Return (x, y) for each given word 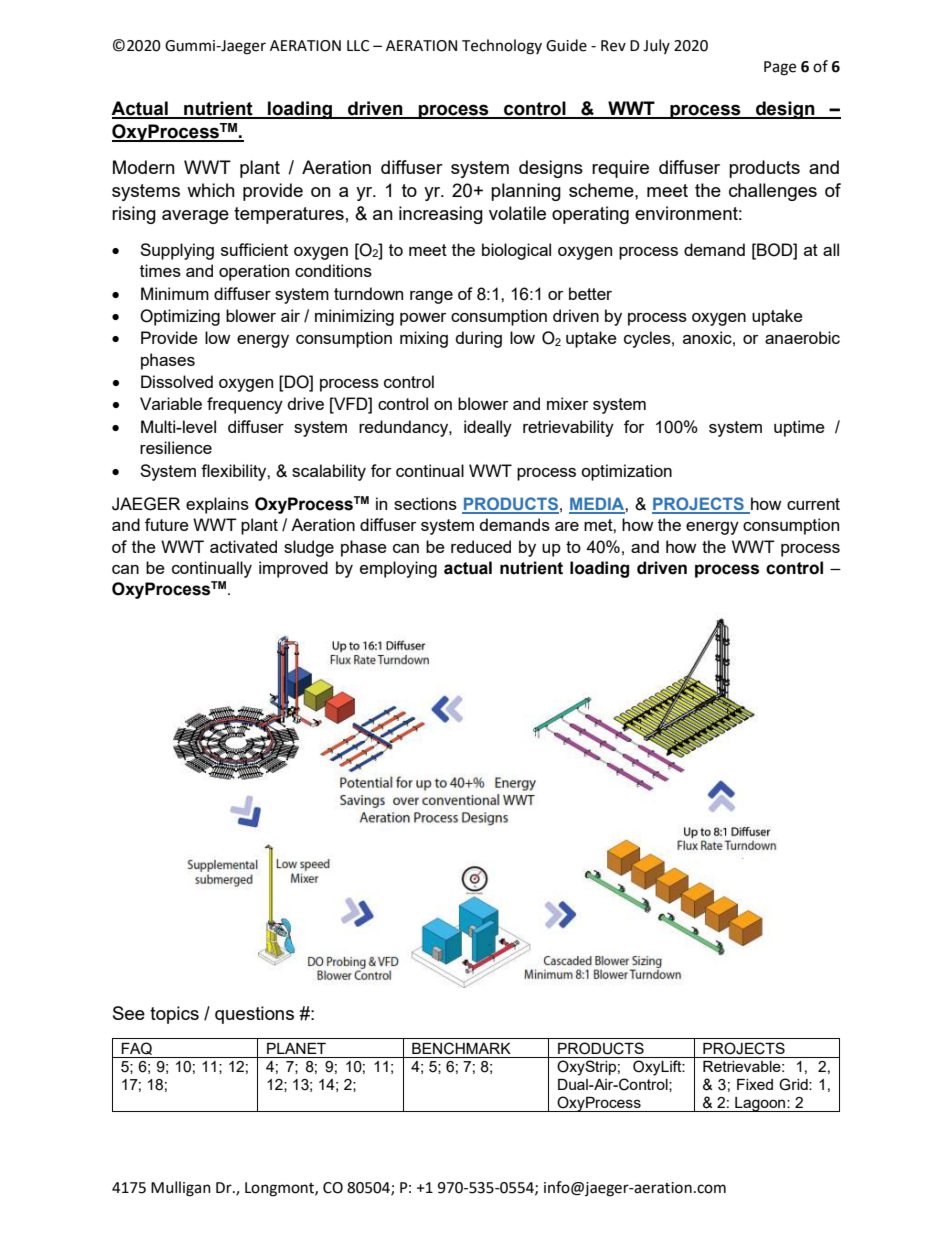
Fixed (755, 1084)
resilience (176, 447)
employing (398, 569)
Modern (144, 167)
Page (780, 68)
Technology (502, 47)
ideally (488, 428)
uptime (799, 428)
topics (174, 1015)
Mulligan (181, 1189)
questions (254, 1015)
